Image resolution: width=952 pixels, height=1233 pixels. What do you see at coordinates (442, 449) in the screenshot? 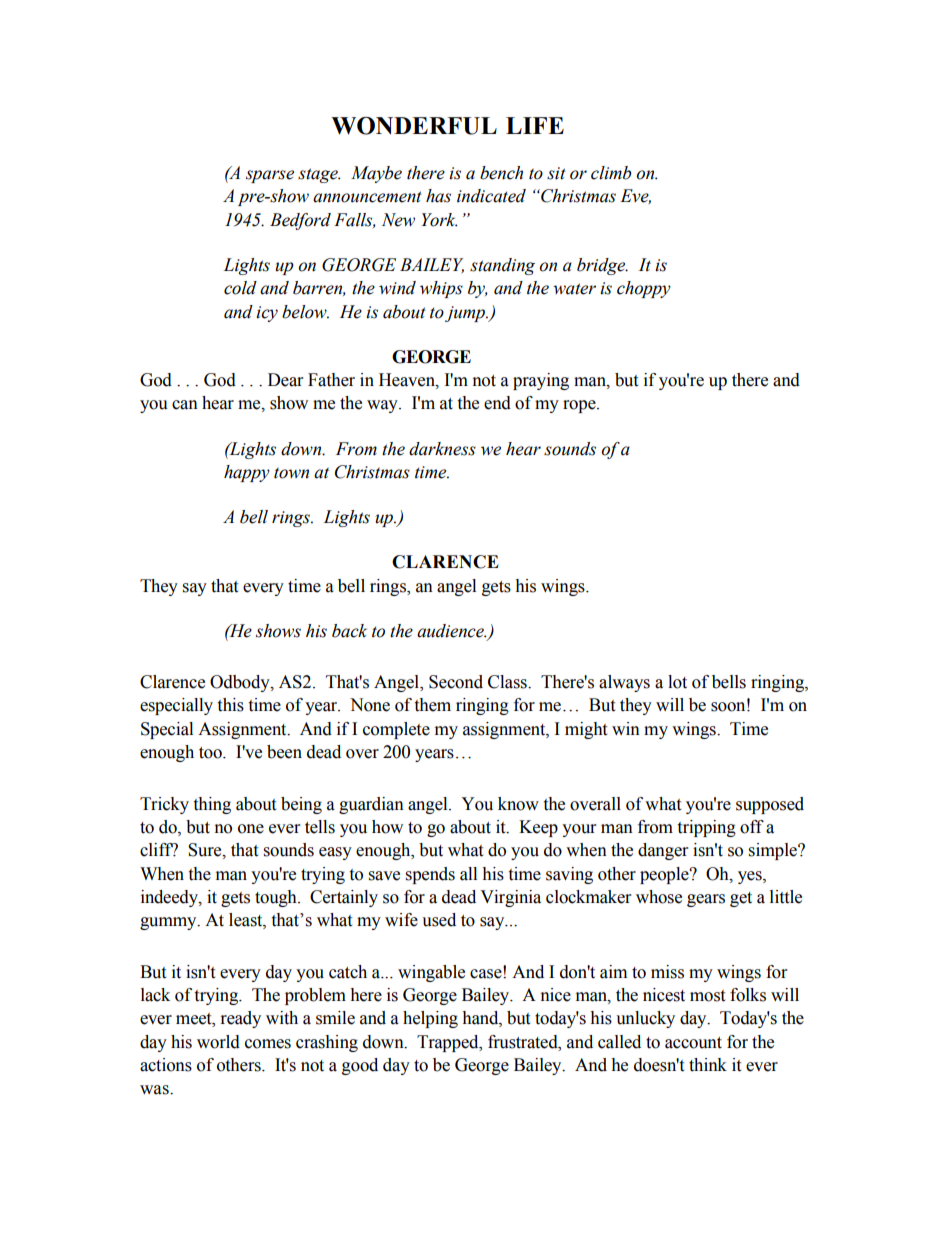
I see `darkness` at bounding box center [442, 449].
